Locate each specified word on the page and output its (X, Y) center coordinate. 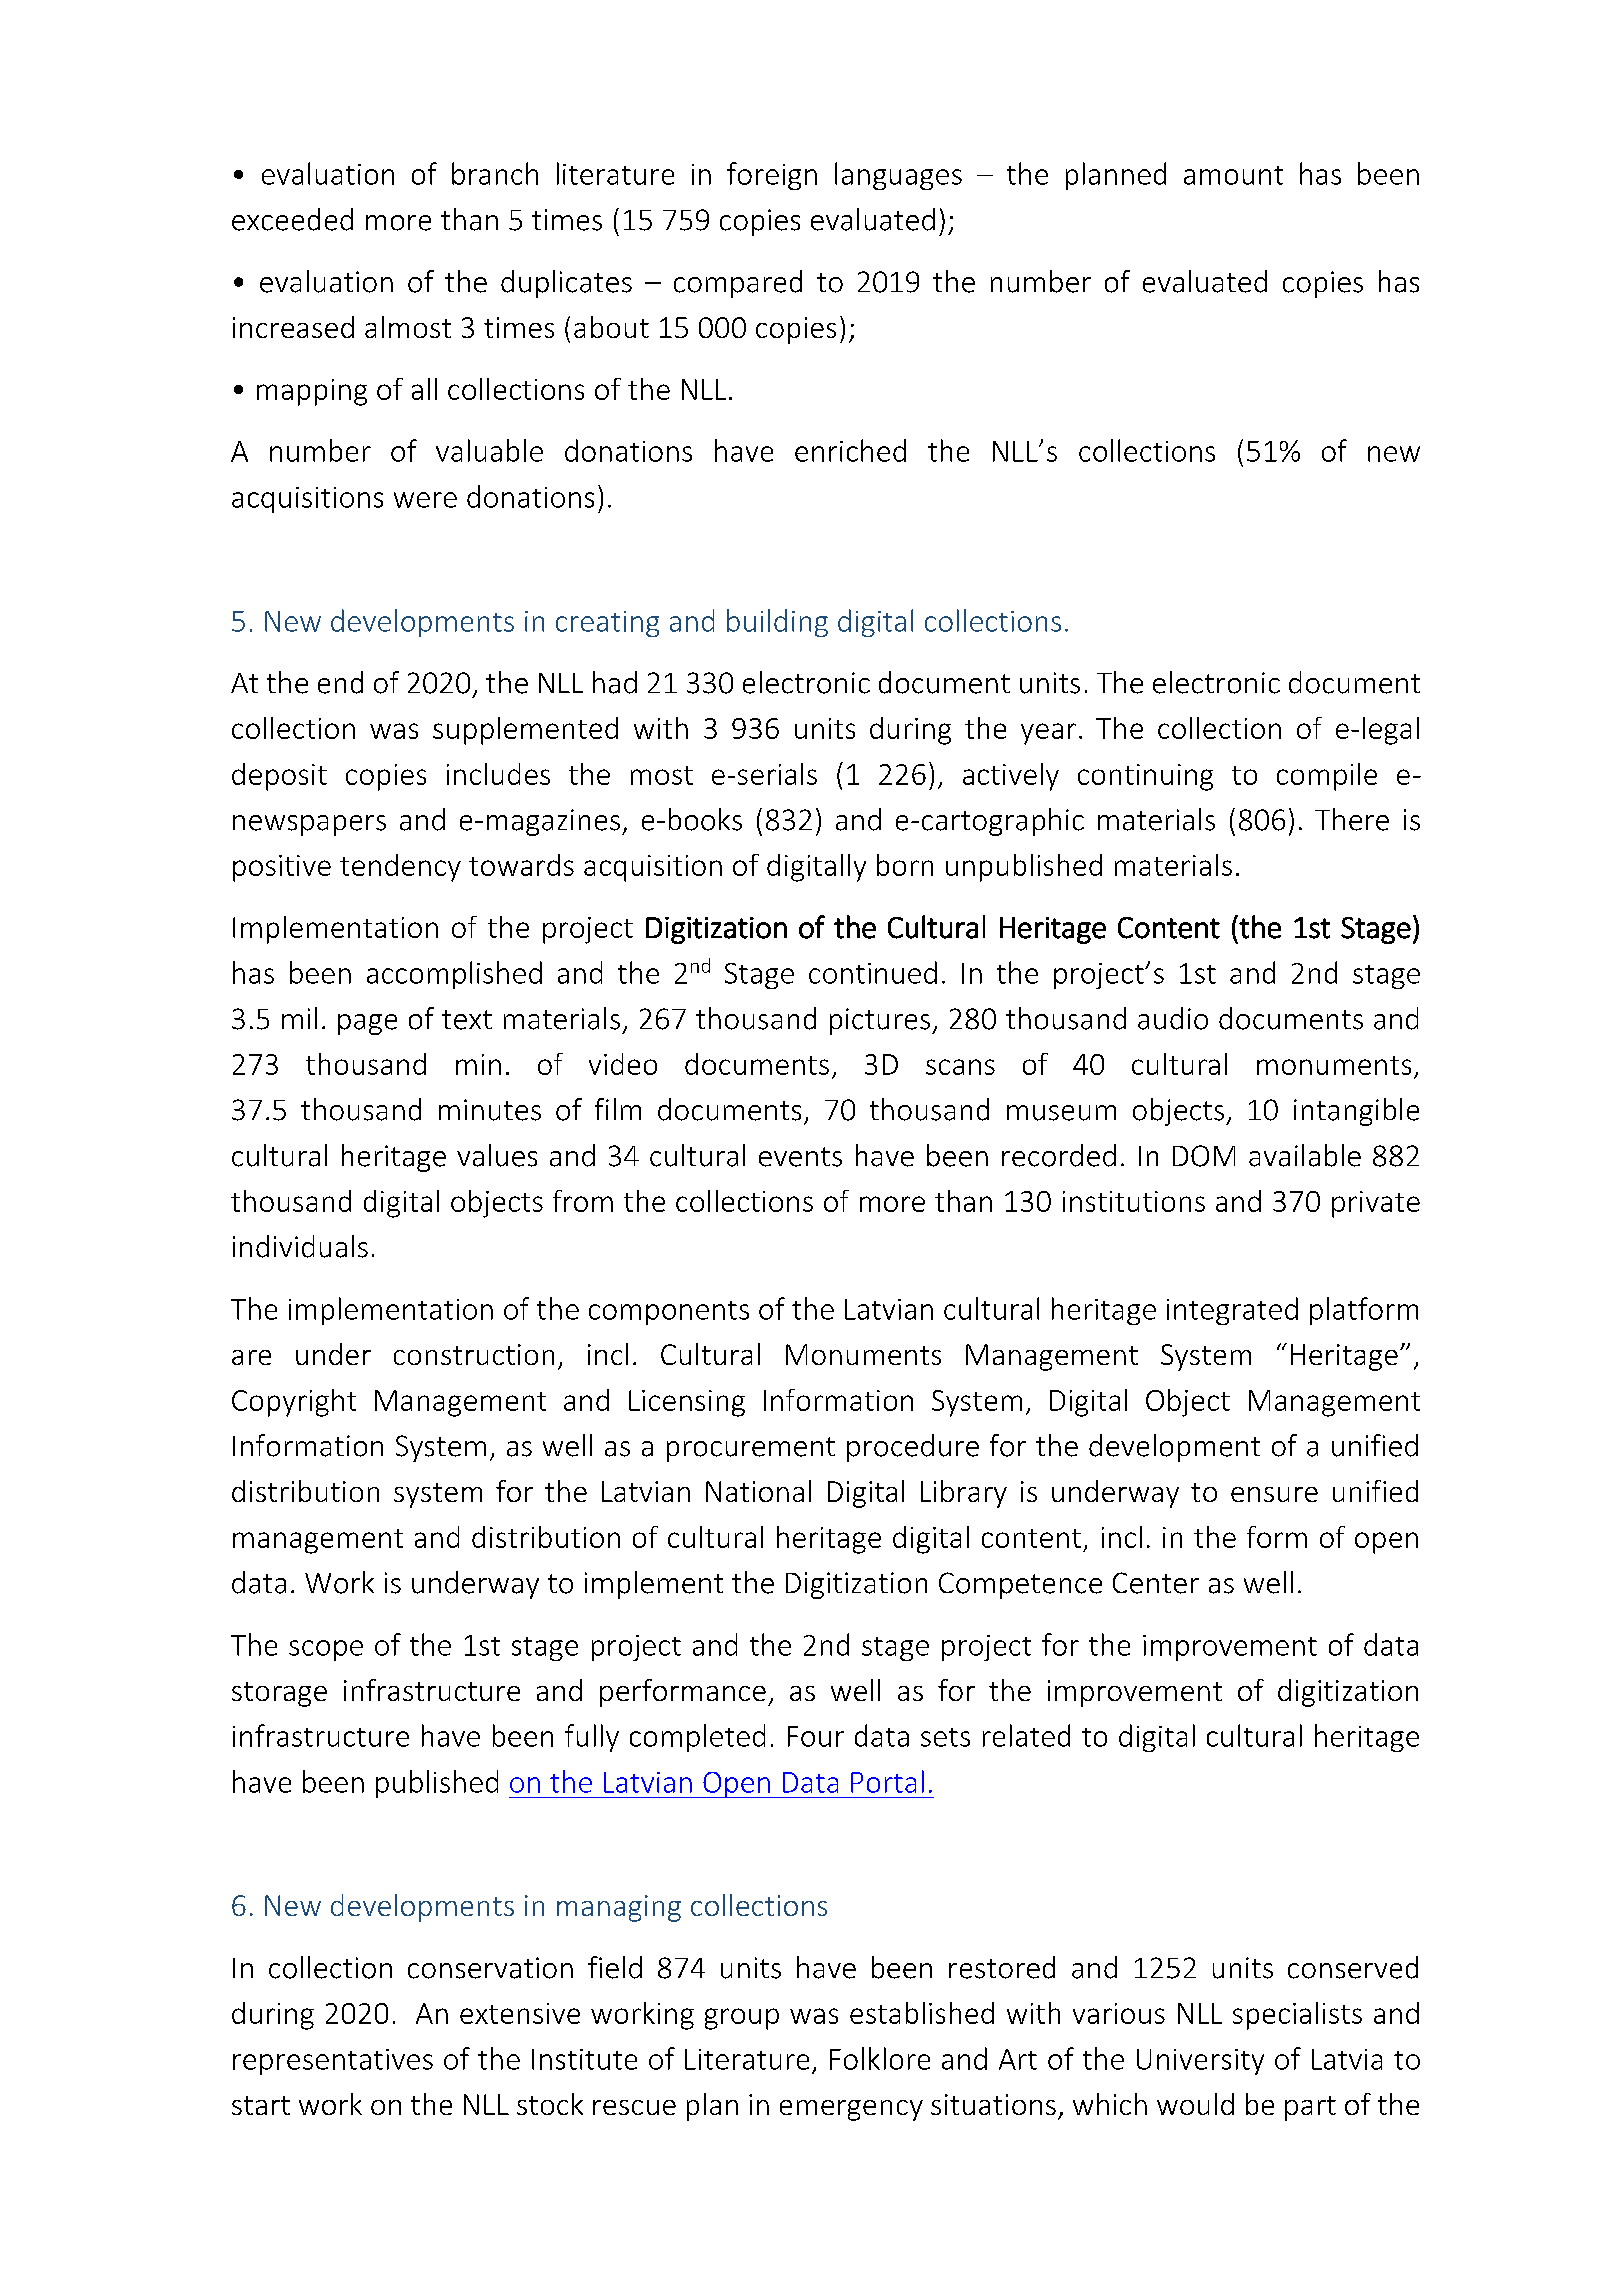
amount (1233, 175)
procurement (751, 1449)
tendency (400, 868)
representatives (333, 2062)
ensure (1274, 1494)
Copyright (294, 1403)
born (905, 865)
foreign (772, 176)
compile (1327, 777)
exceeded (292, 219)
